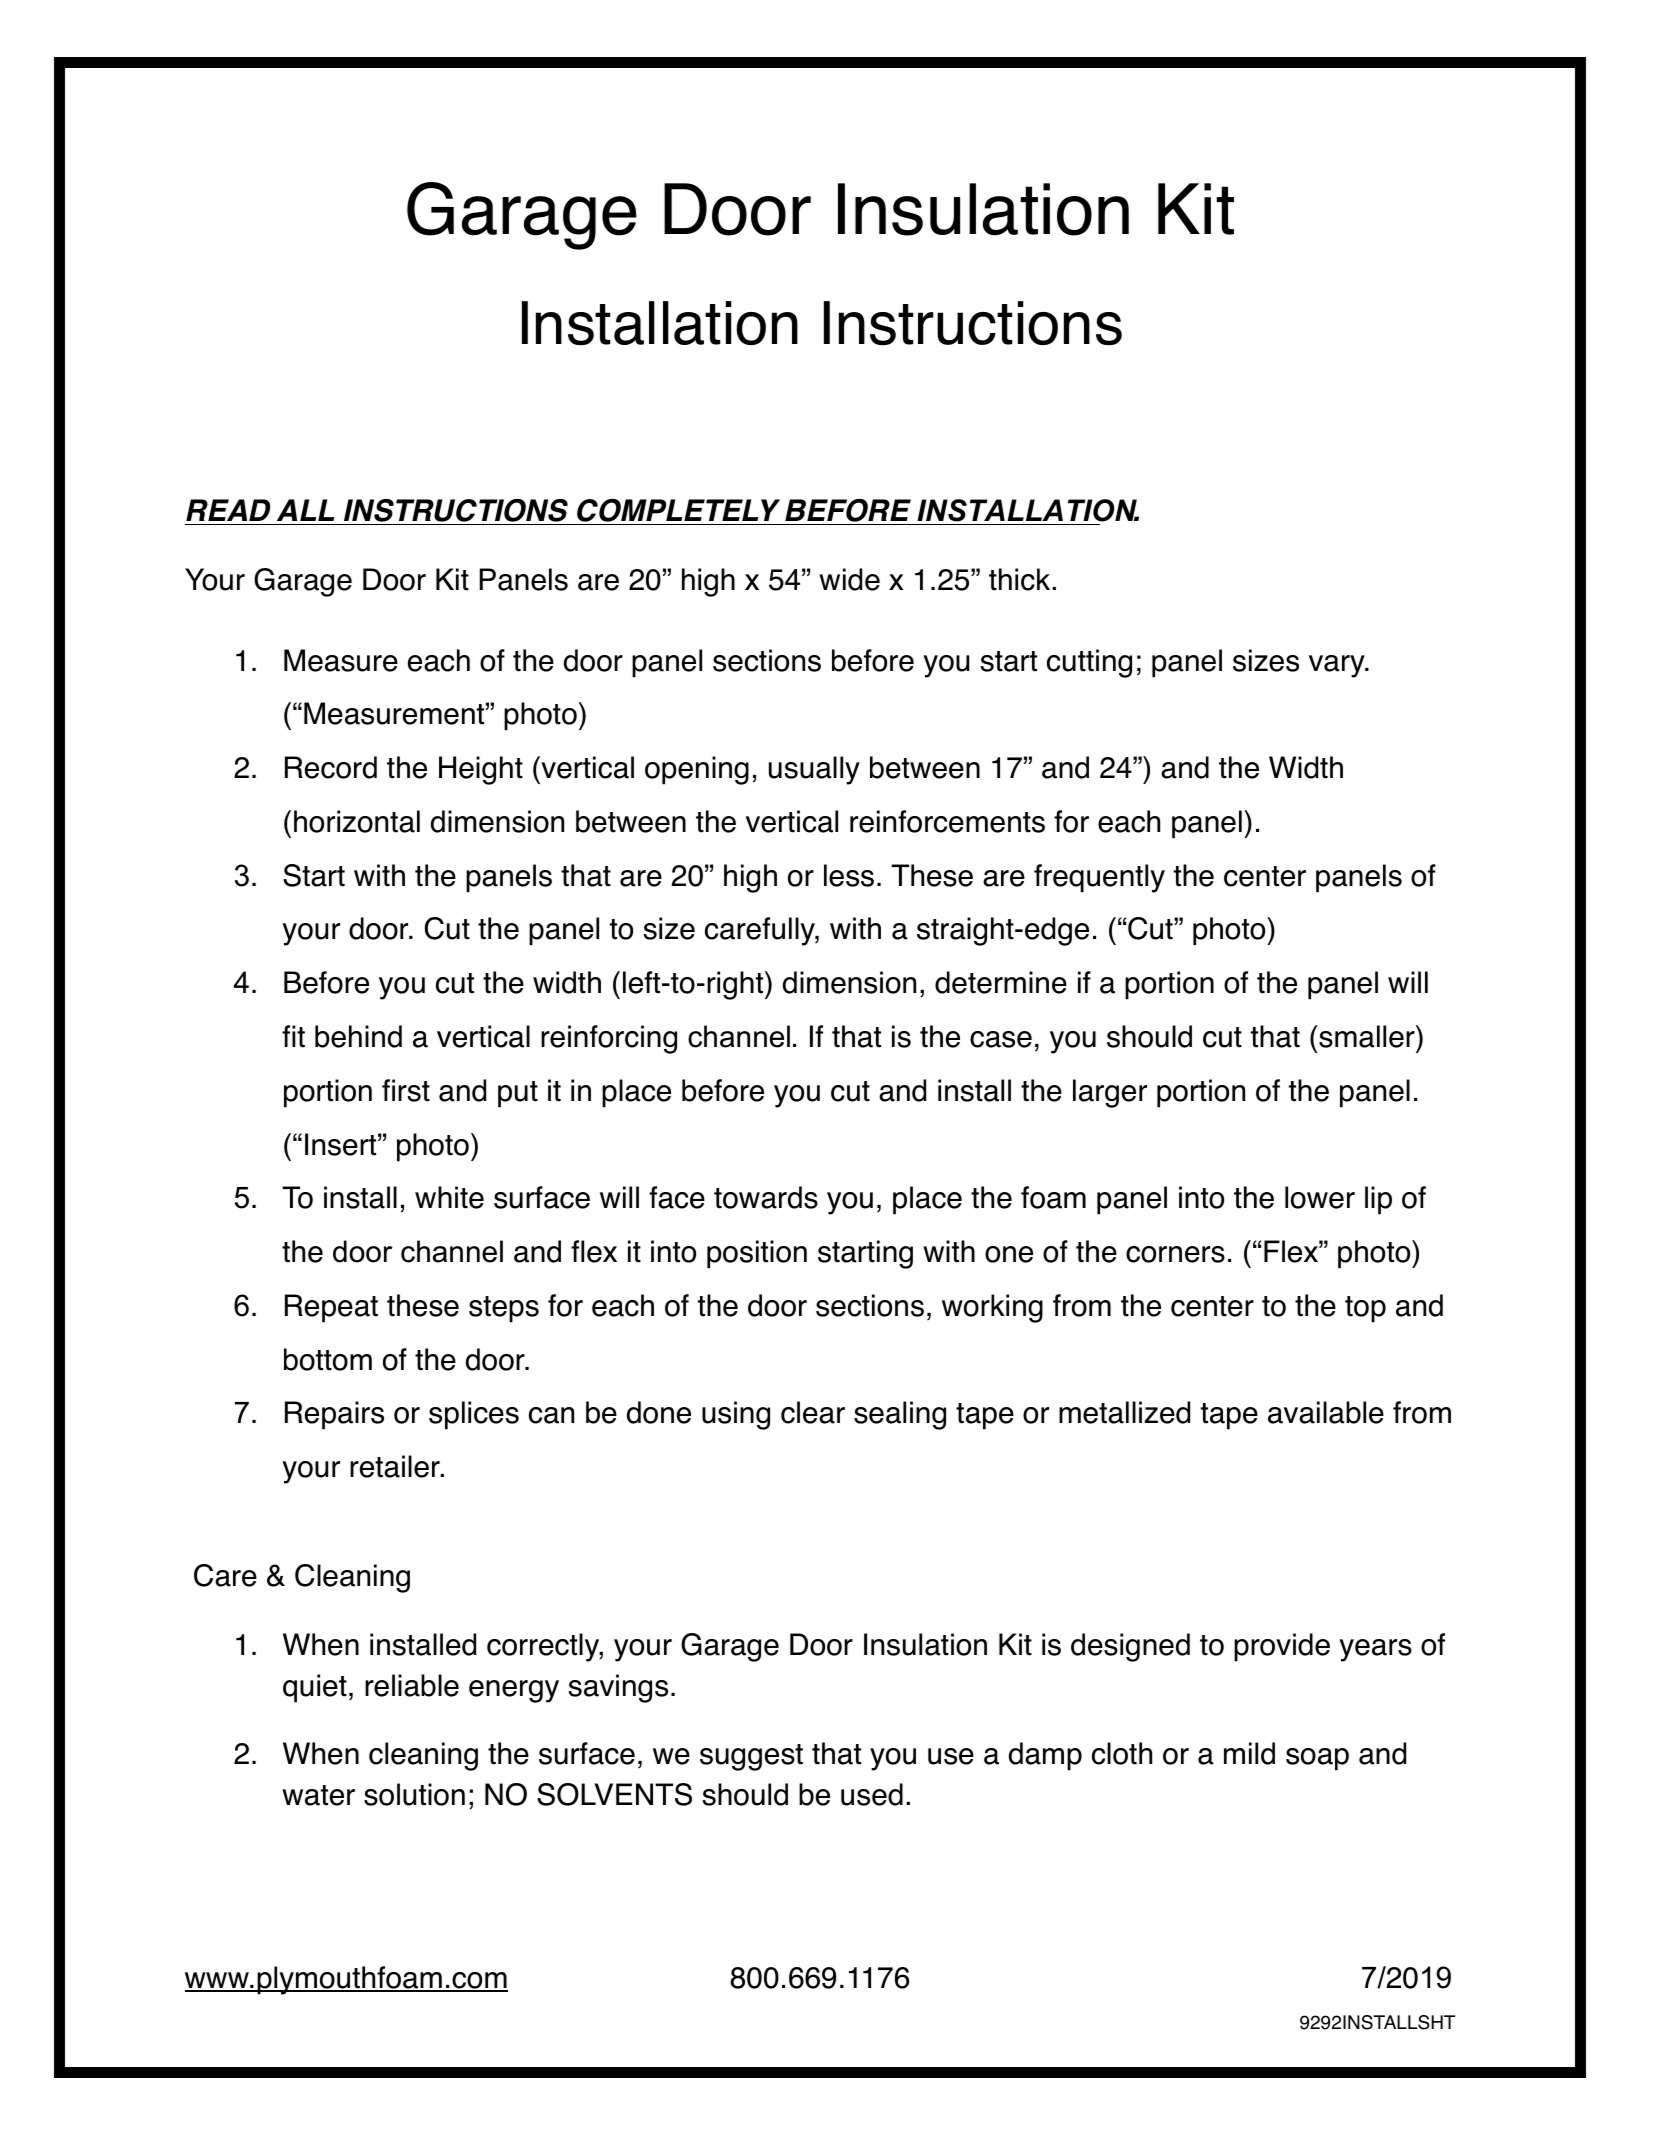 The image size is (1662, 2151). I want to click on thick, so click(1021, 579).
